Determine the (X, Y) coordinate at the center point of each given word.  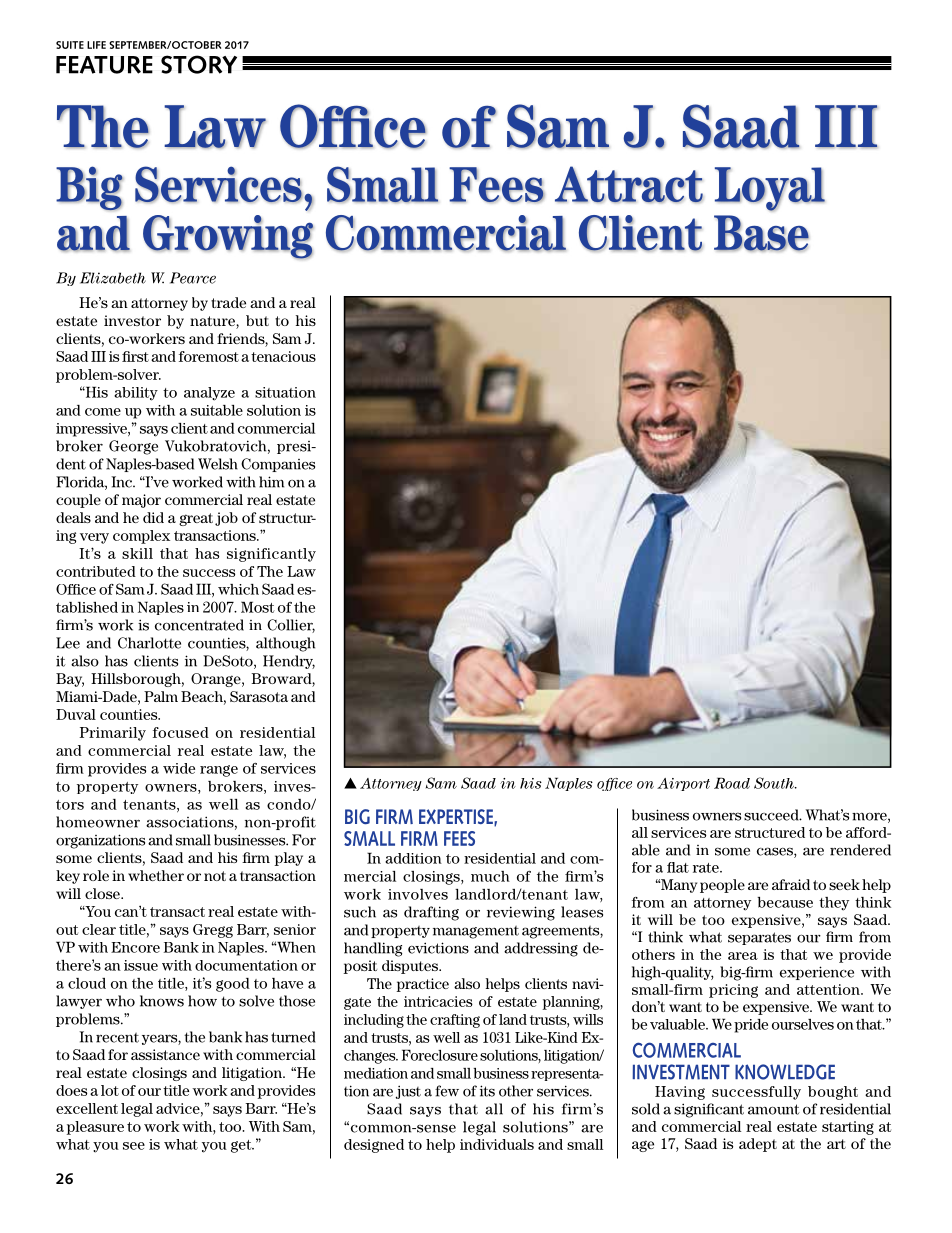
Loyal (770, 189)
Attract (629, 184)
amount (774, 1109)
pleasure (95, 1128)
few (447, 1091)
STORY (199, 64)
